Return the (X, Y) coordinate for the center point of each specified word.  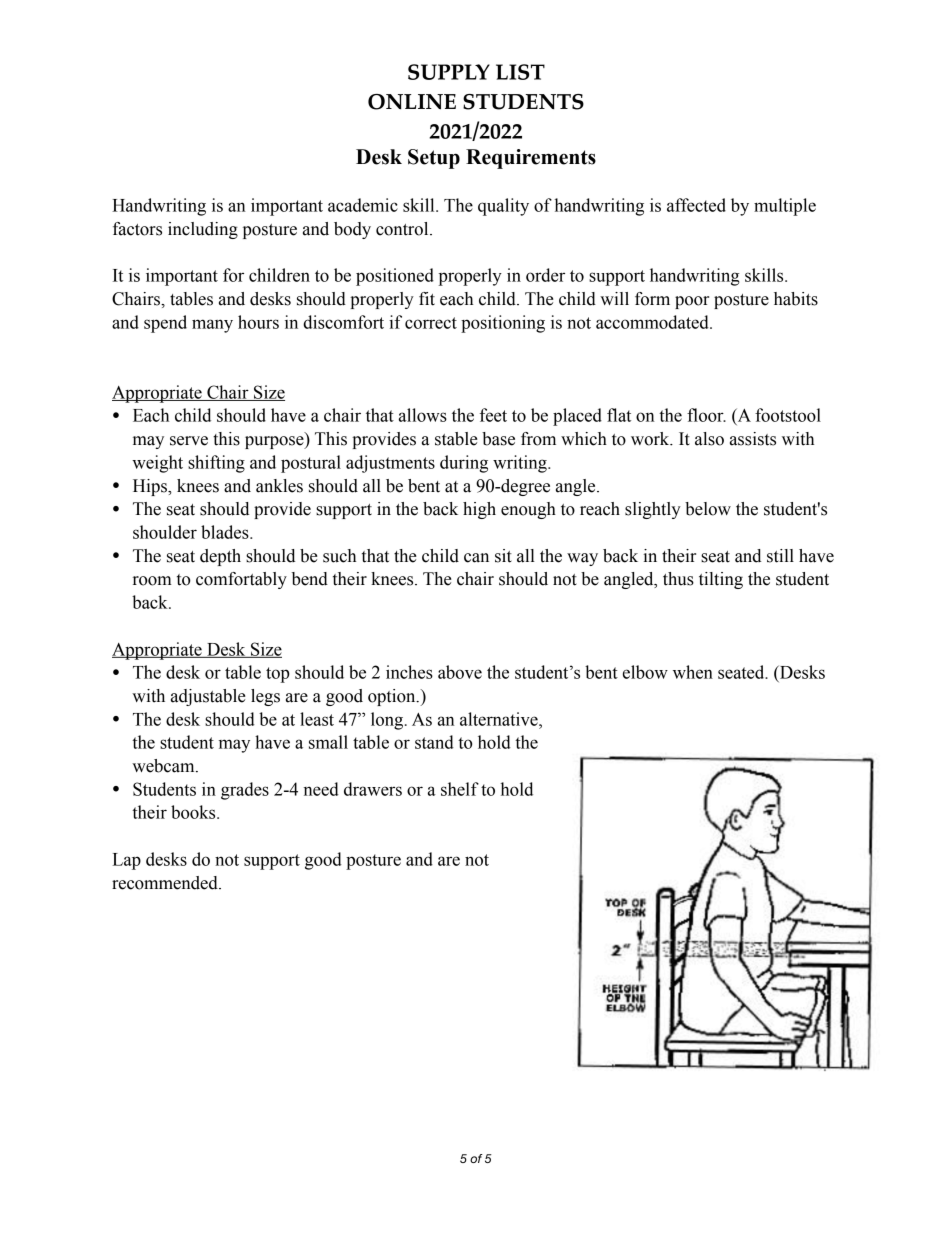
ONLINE (412, 102)
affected (696, 205)
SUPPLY (449, 72)
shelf (460, 789)
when (693, 672)
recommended (166, 883)
